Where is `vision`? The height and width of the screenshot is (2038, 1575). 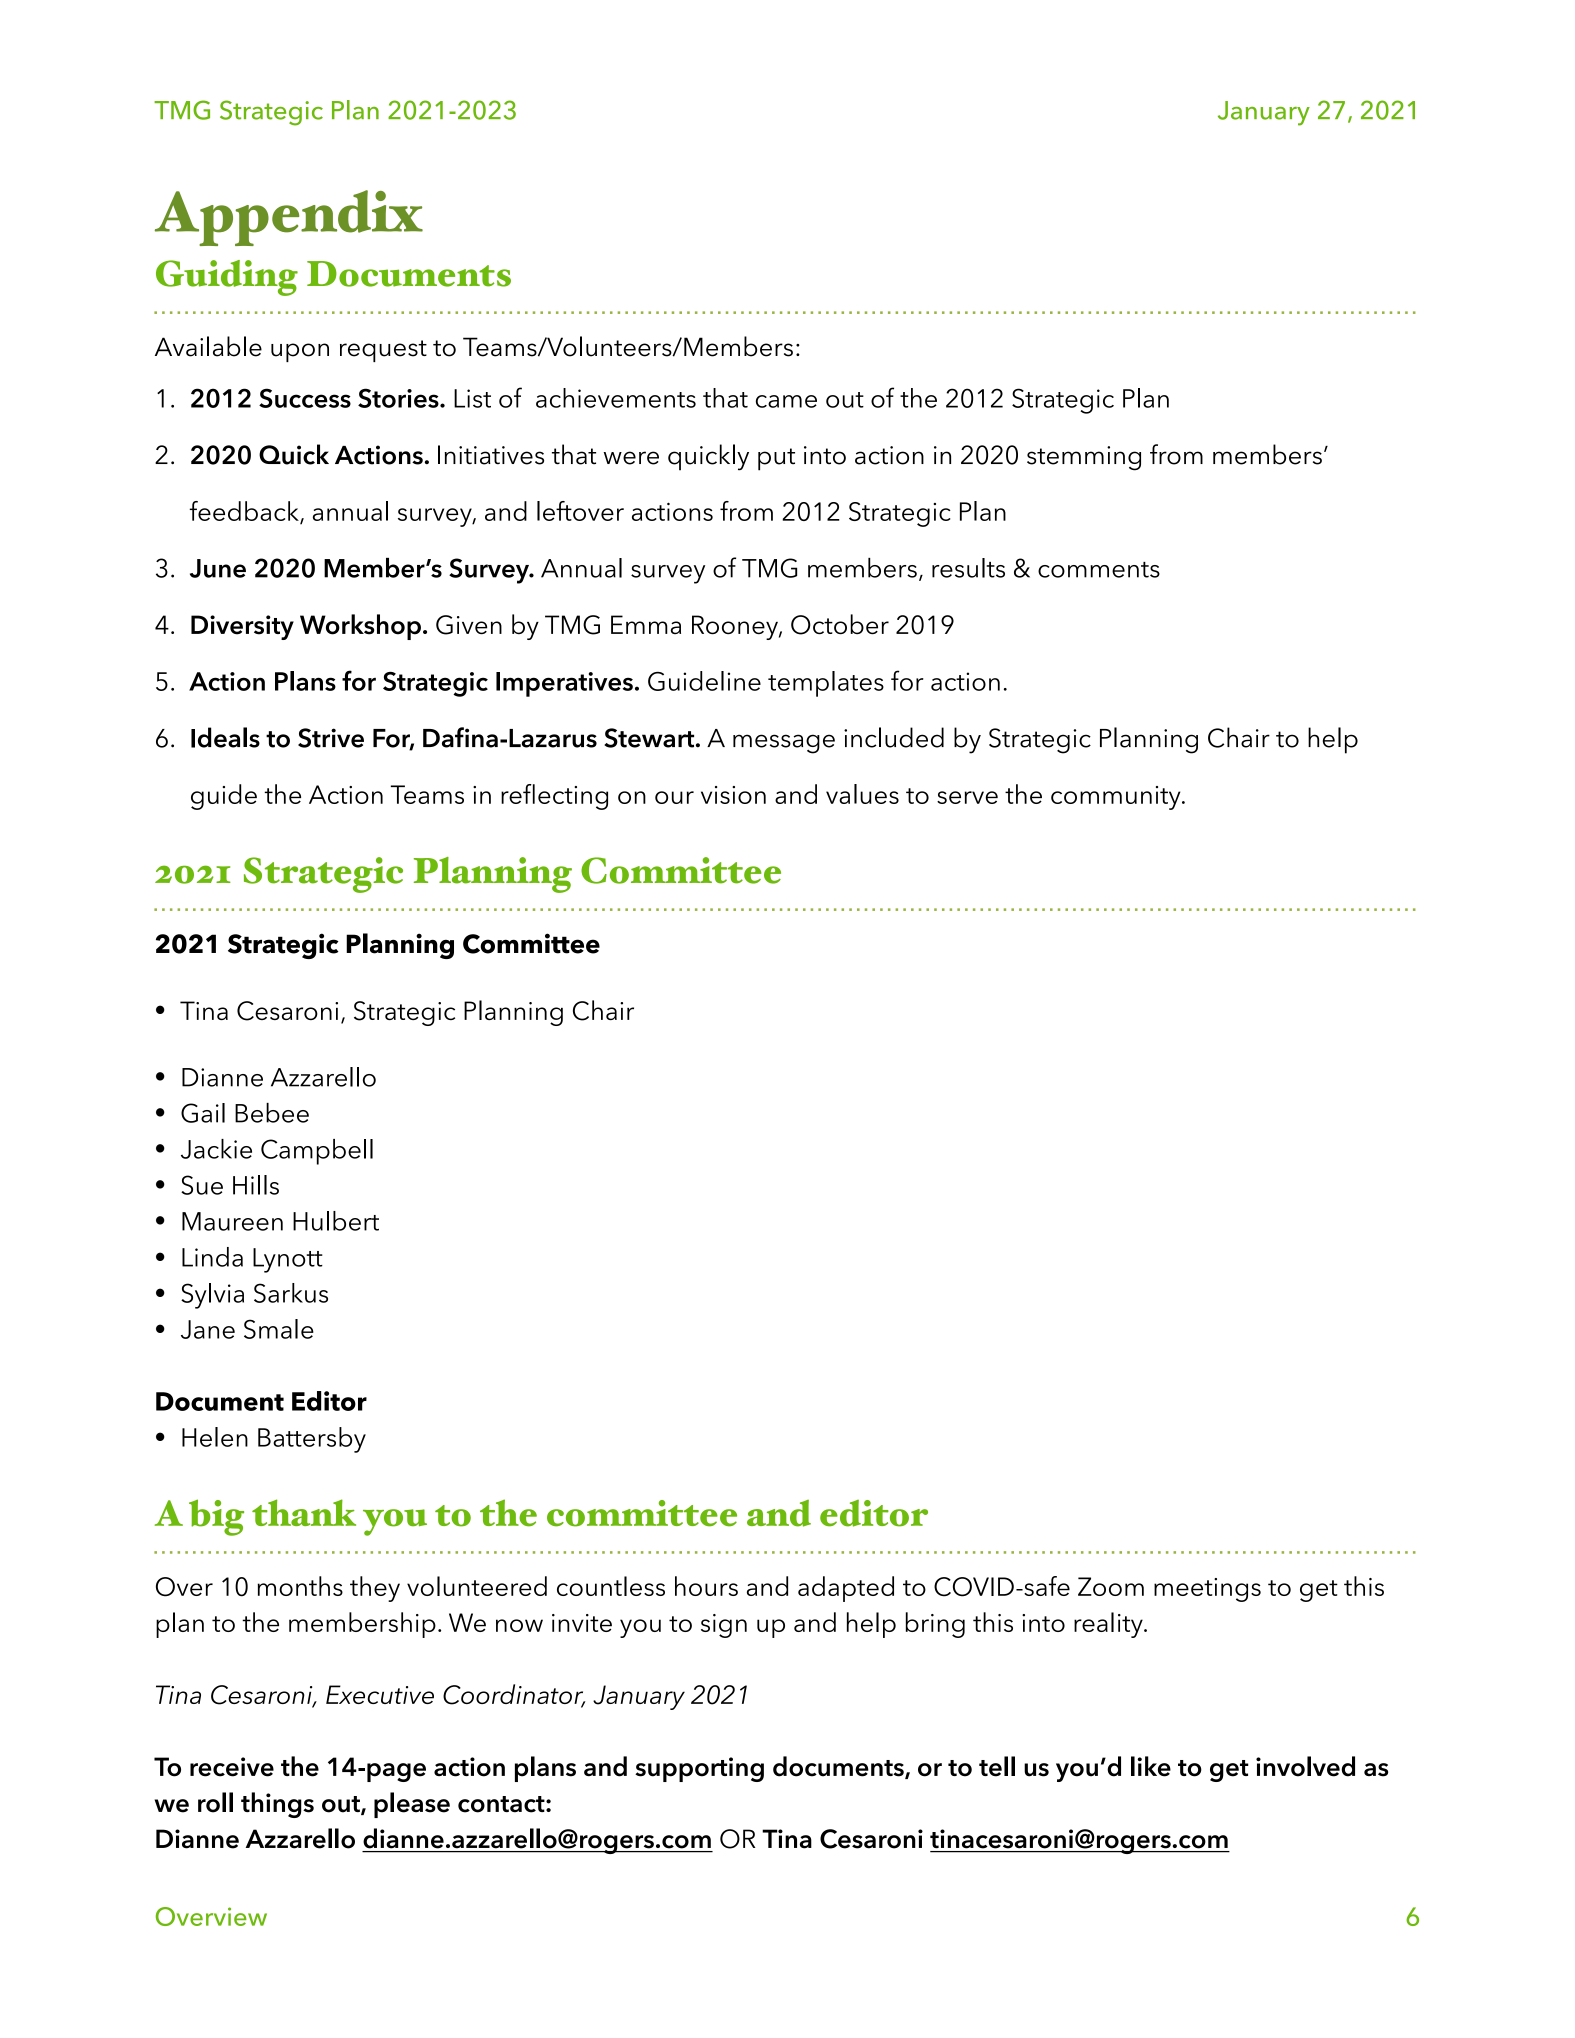 vision is located at coordinates (733, 795).
